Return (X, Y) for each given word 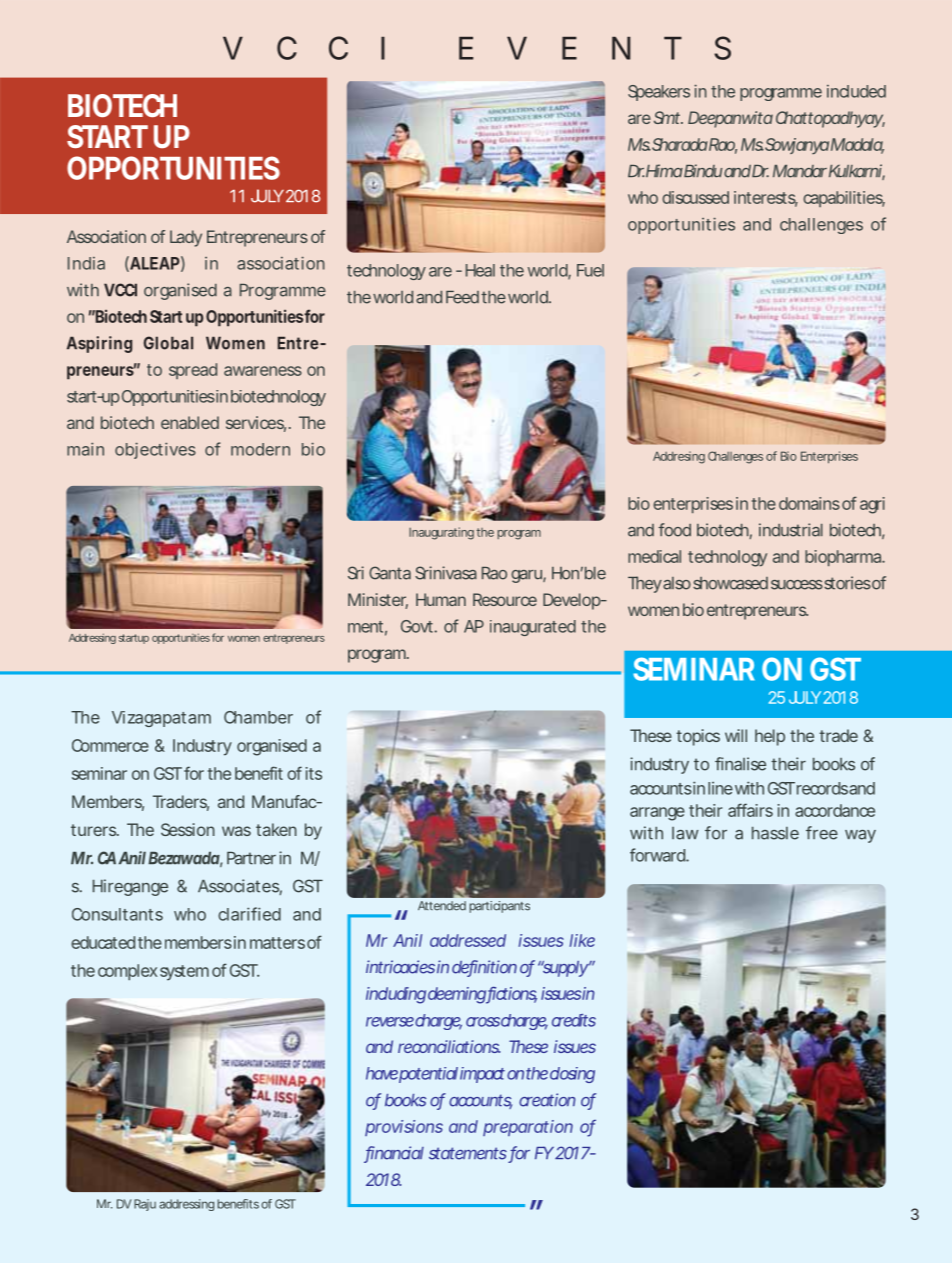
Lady (186, 238)
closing (572, 1075)
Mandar (800, 171)
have (382, 1073)
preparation (528, 1128)
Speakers (659, 93)
